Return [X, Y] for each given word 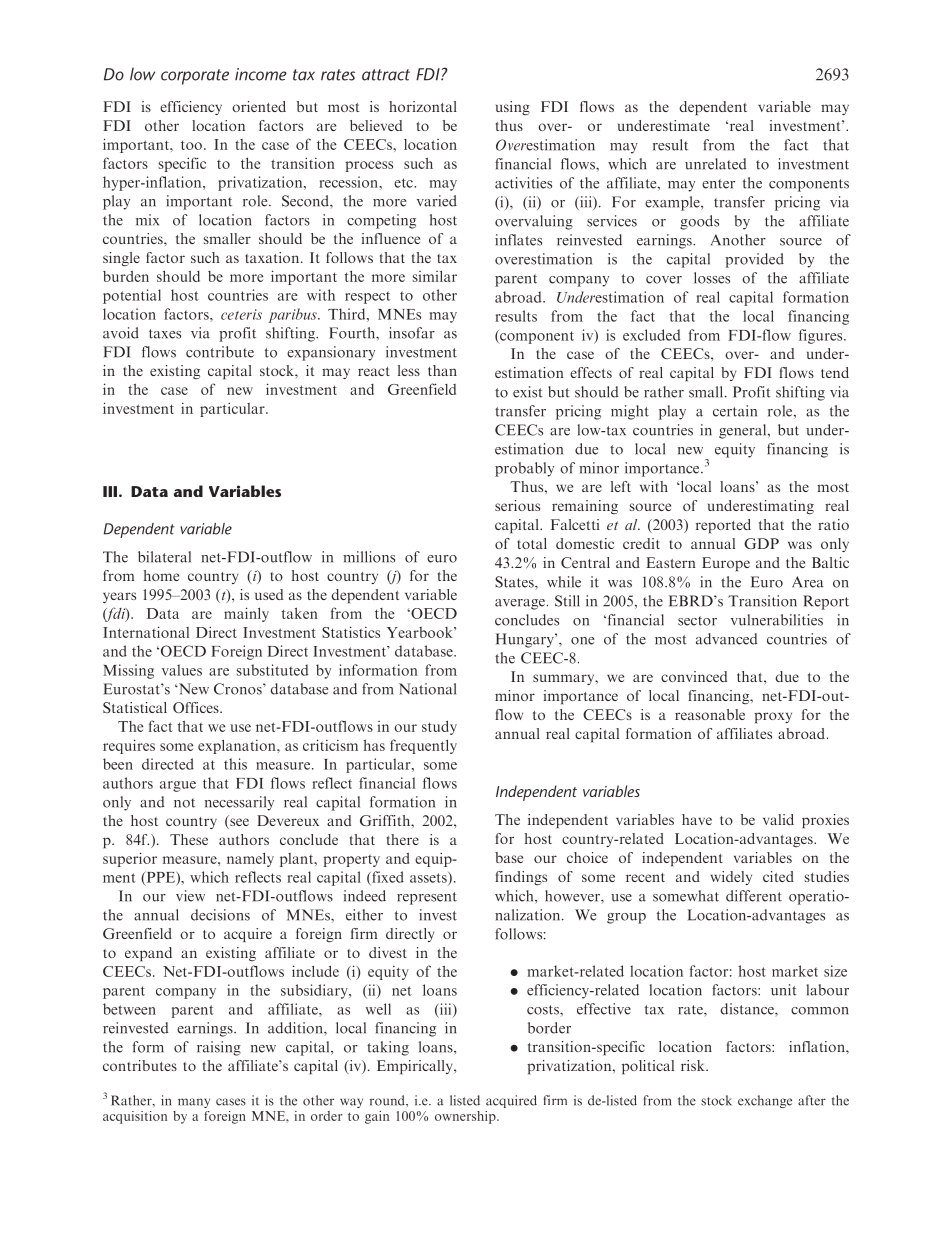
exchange [765, 1101]
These [189, 839]
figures [822, 336]
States [515, 582]
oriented [259, 106]
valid [778, 819]
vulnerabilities [777, 620]
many [194, 1103]
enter [718, 184]
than [442, 370]
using [513, 108]
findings [521, 878]
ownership [466, 1117]
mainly [246, 614]
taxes [165, 334]
